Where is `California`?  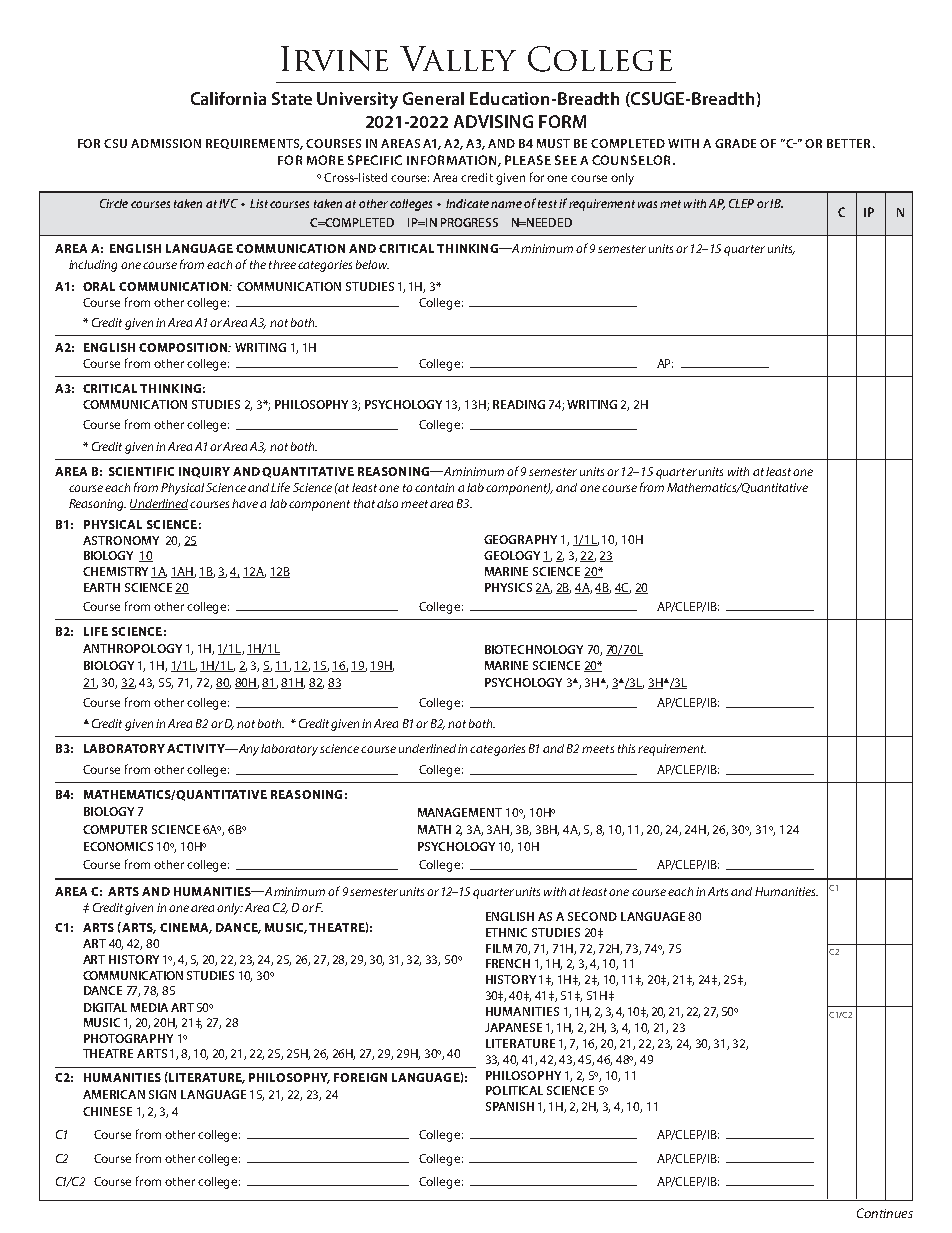
California is located at coordinates (228, 98).
